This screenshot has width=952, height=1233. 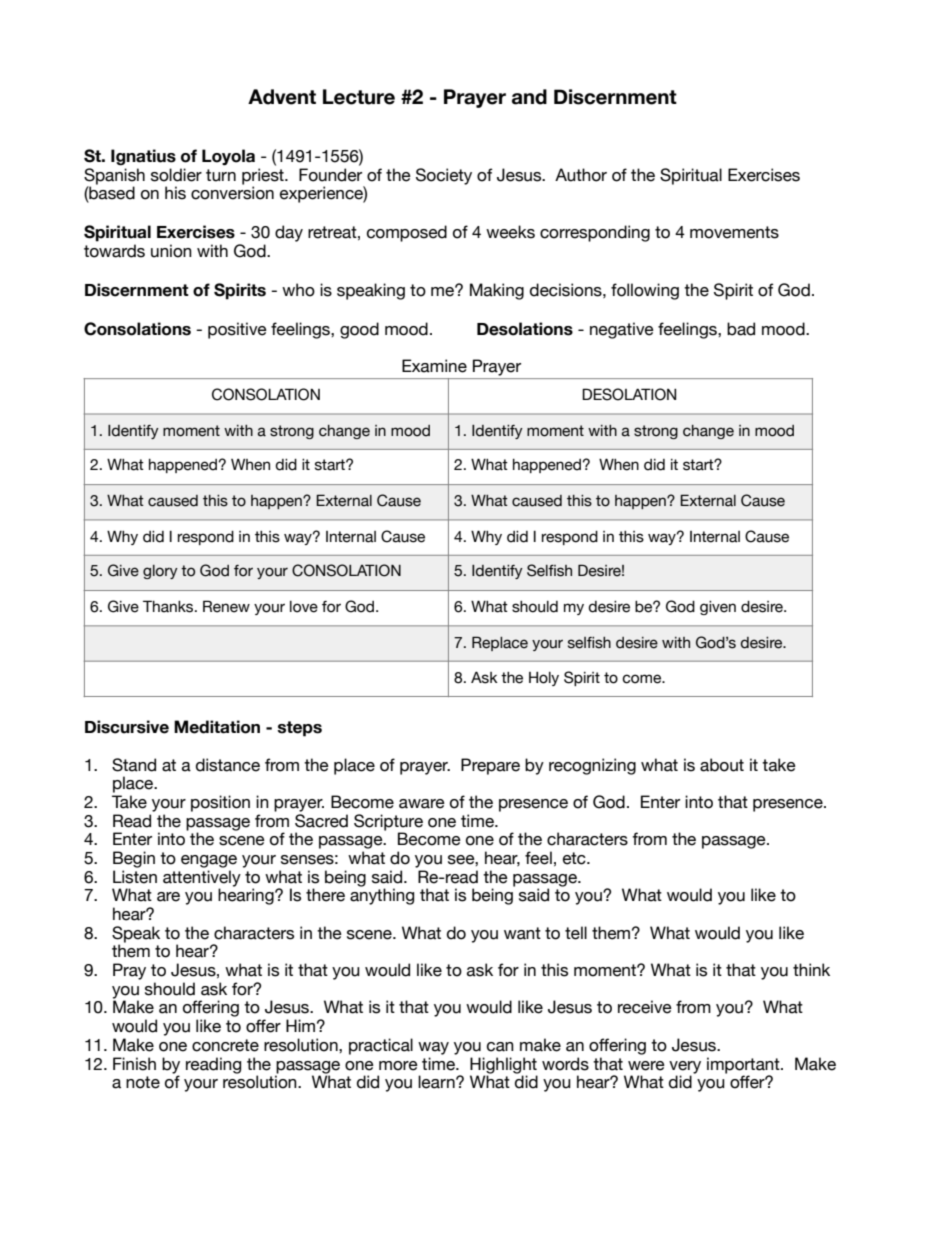 I want to click on Loyola, so click(x=228, y=157).
